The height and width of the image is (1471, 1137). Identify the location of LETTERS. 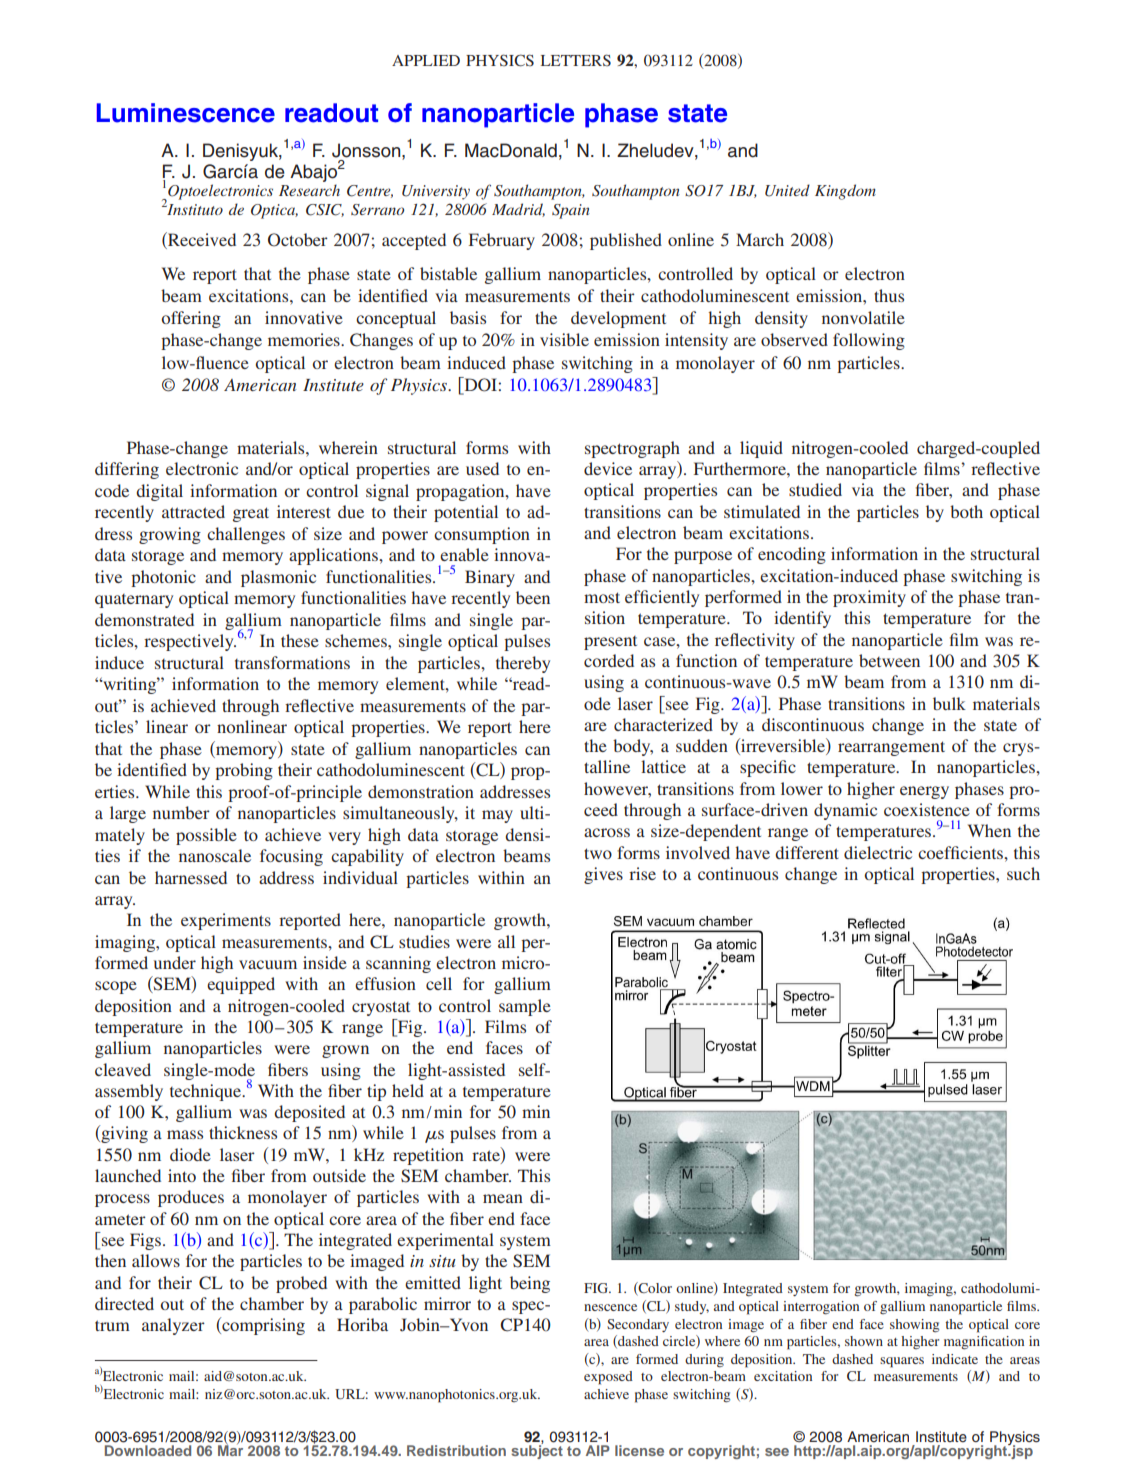
(576, 60).
